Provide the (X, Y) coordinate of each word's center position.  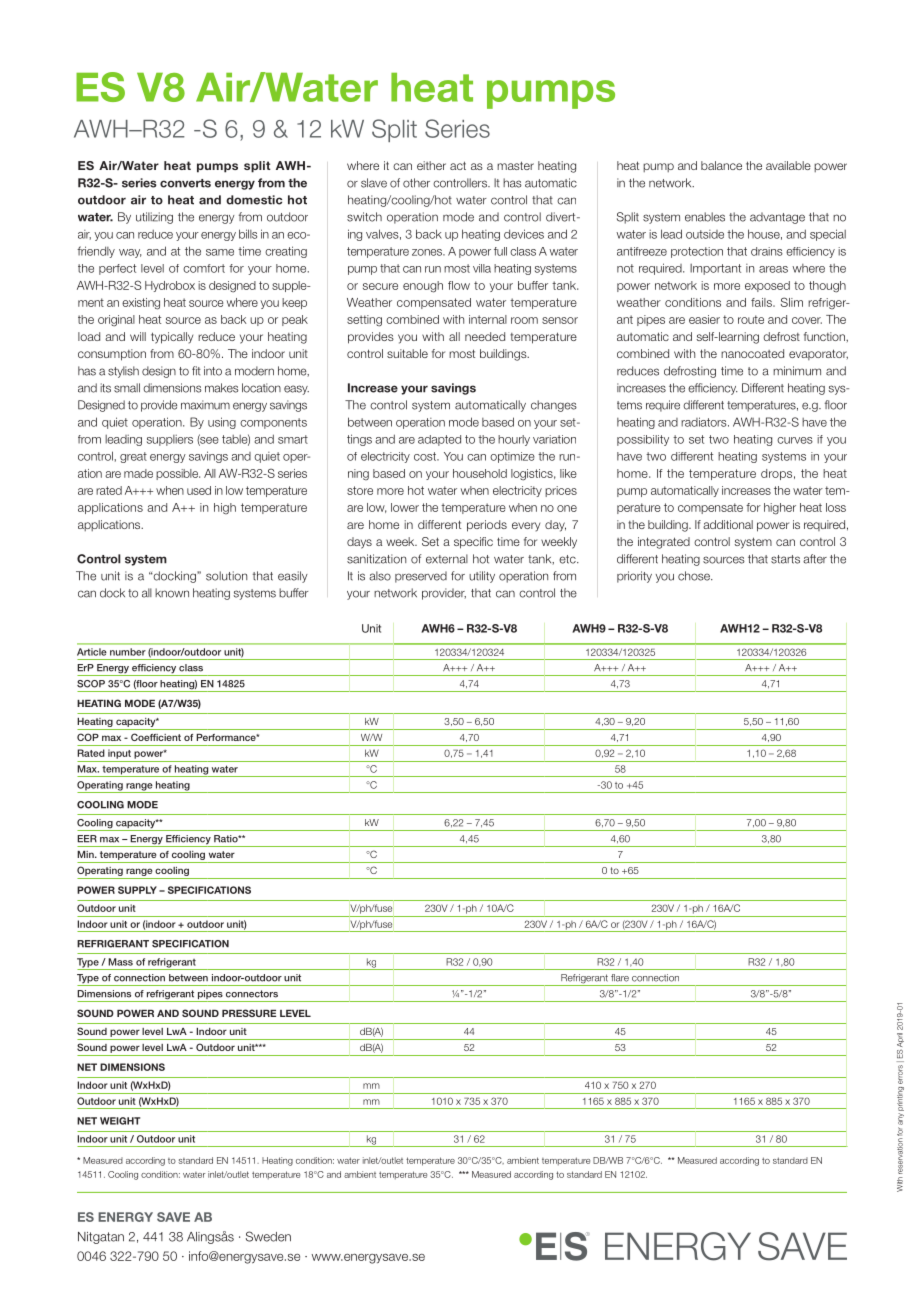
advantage (777, 218)
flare (620, 978)
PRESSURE (249, 1013)
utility (482, 577)
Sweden (268, 1236)
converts (185, 183)
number (127, 652)
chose (695, 576)
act (458, 165)
